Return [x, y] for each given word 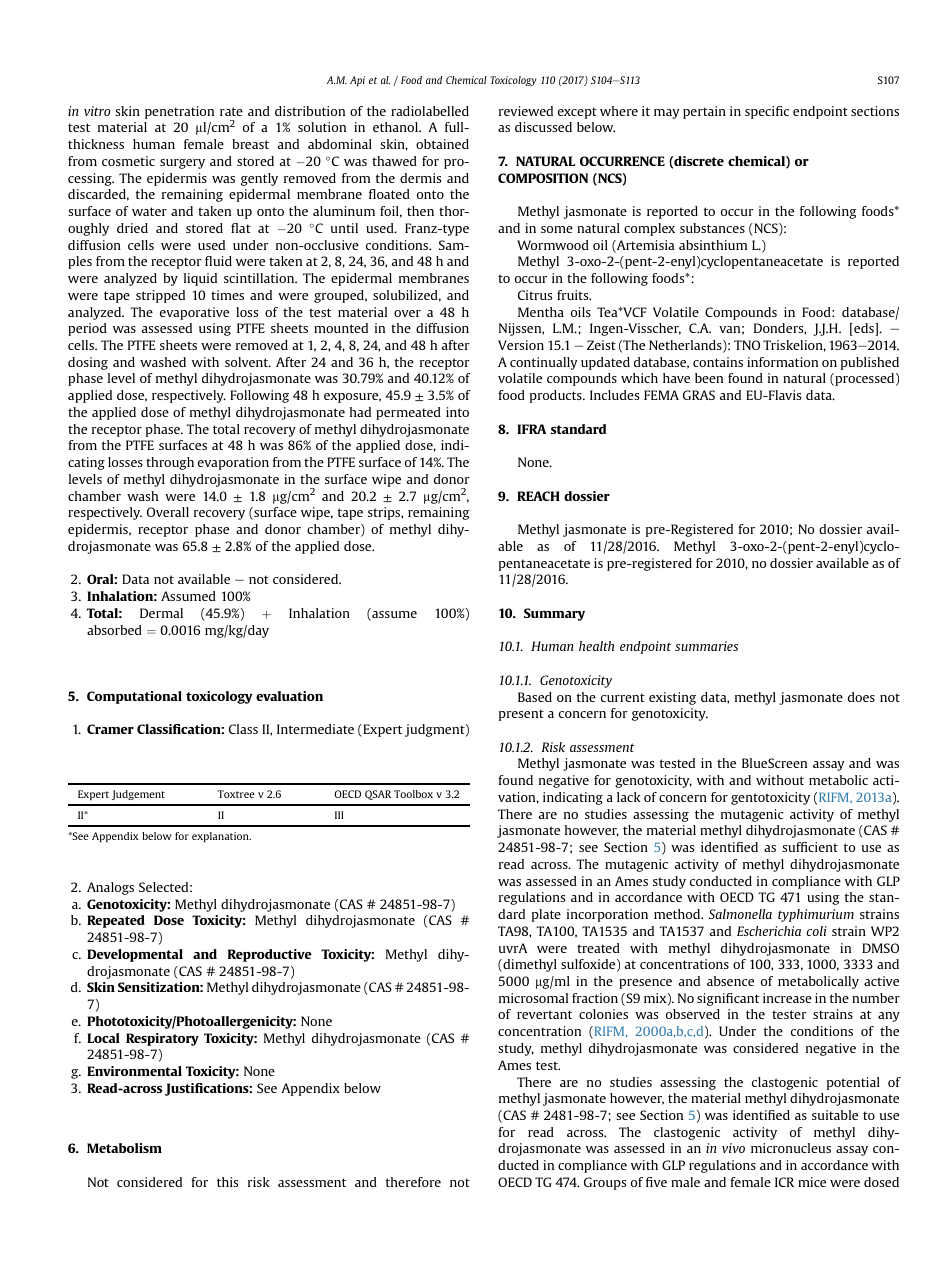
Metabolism [124, 1148]
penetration [179, 112]
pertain [704, 112]
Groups [605, 1183]
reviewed [526, 111]
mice [812, 1182]
